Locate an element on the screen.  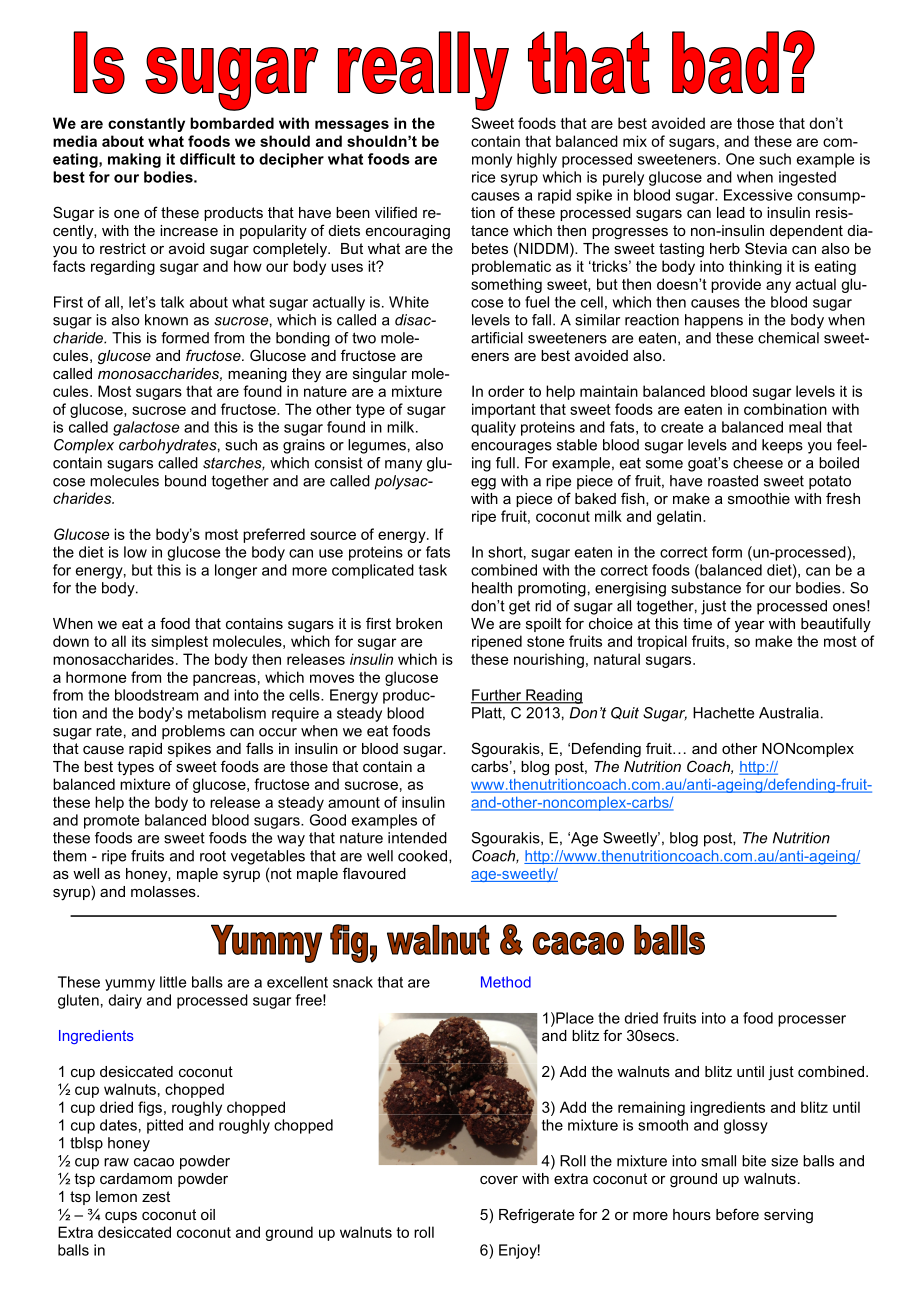
remaining is located at coordinates (651, 1108).
